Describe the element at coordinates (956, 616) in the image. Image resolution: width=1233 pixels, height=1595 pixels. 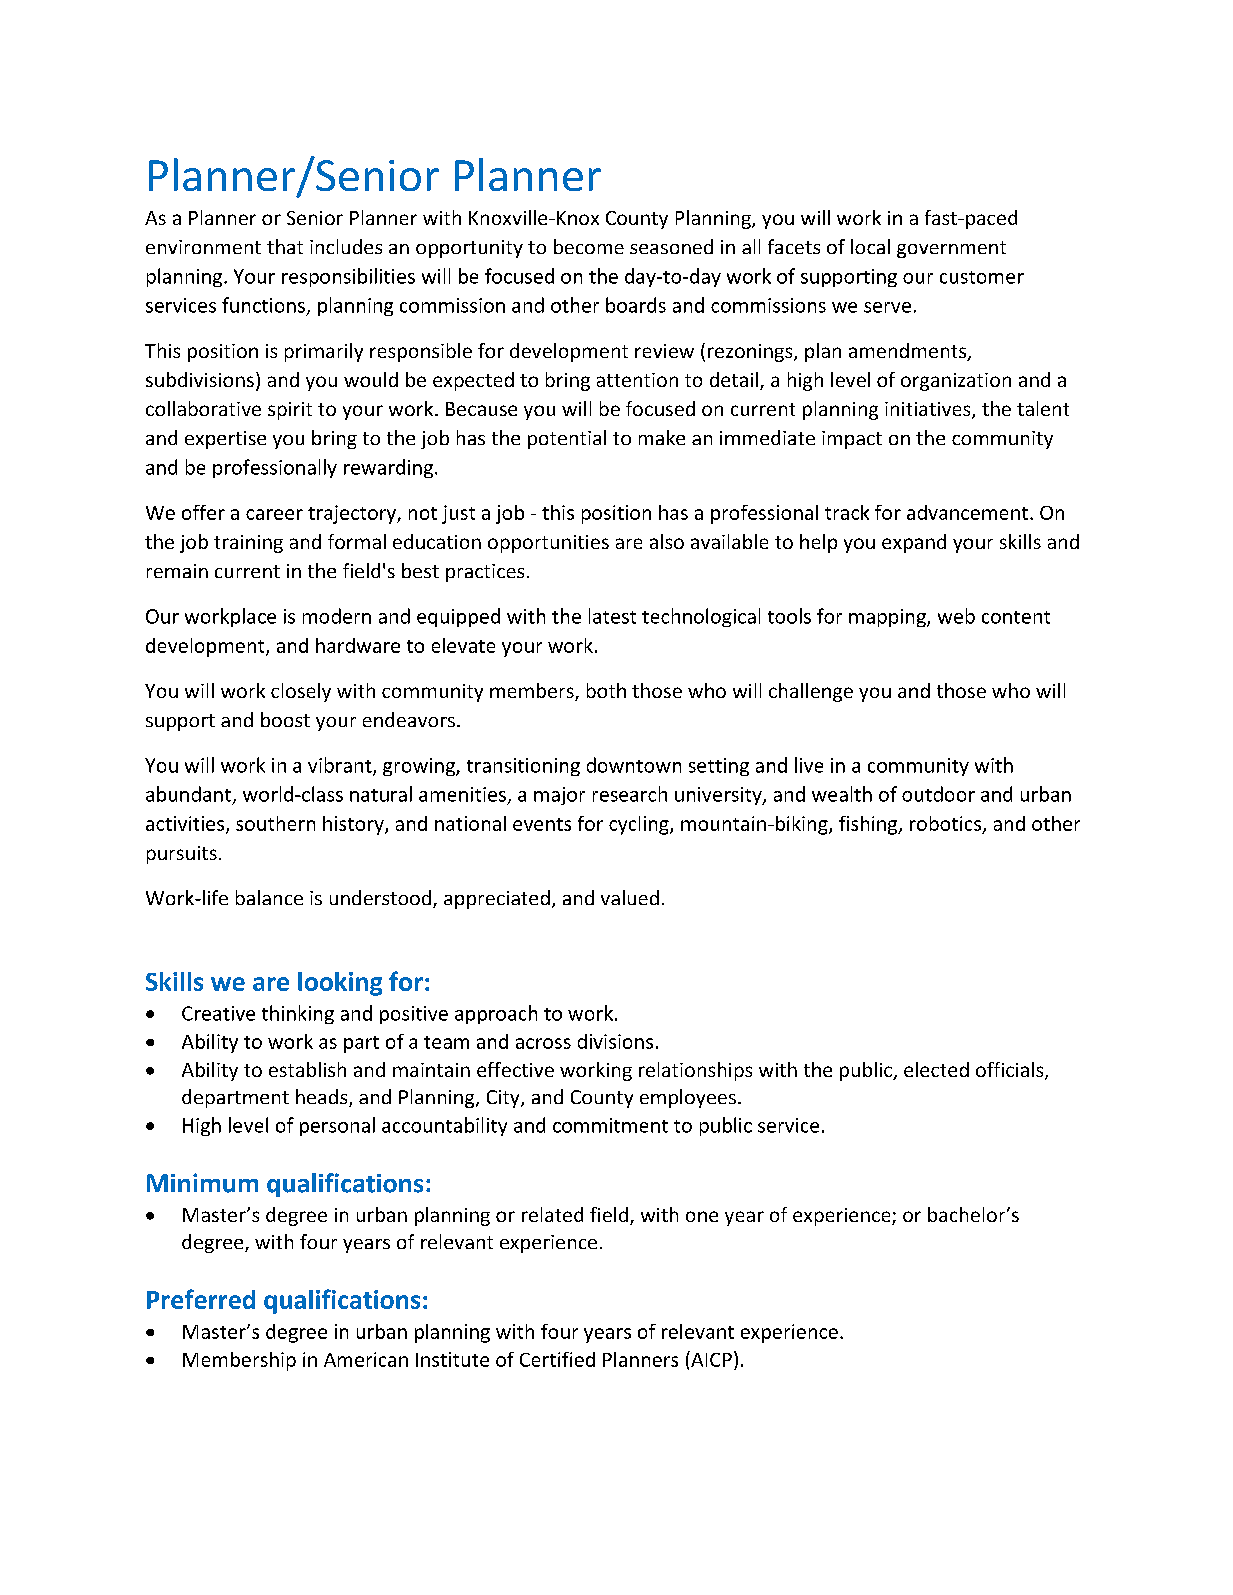
I see `web` at that location.
